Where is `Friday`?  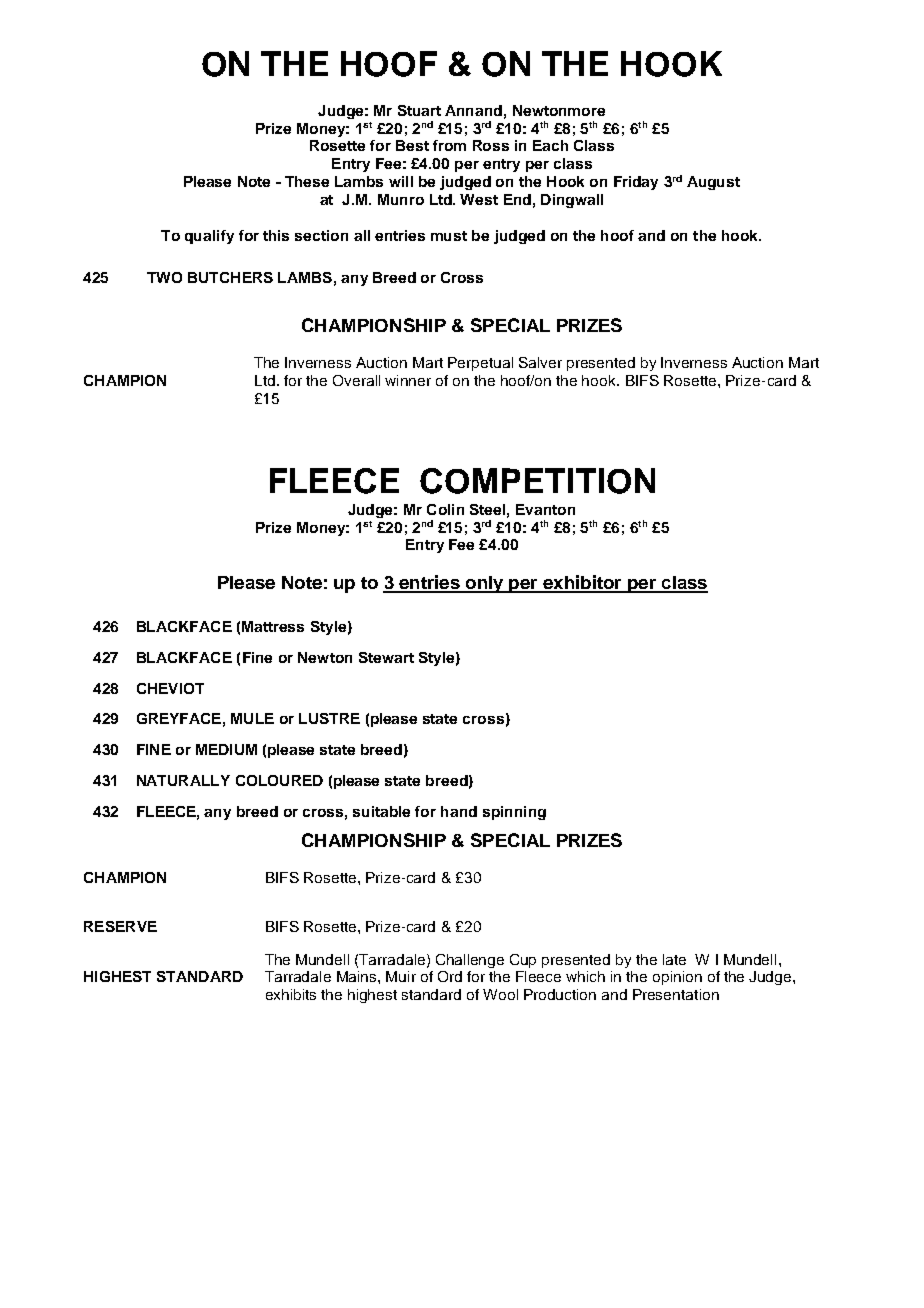
Friday is located at coordinates (636, 183).
